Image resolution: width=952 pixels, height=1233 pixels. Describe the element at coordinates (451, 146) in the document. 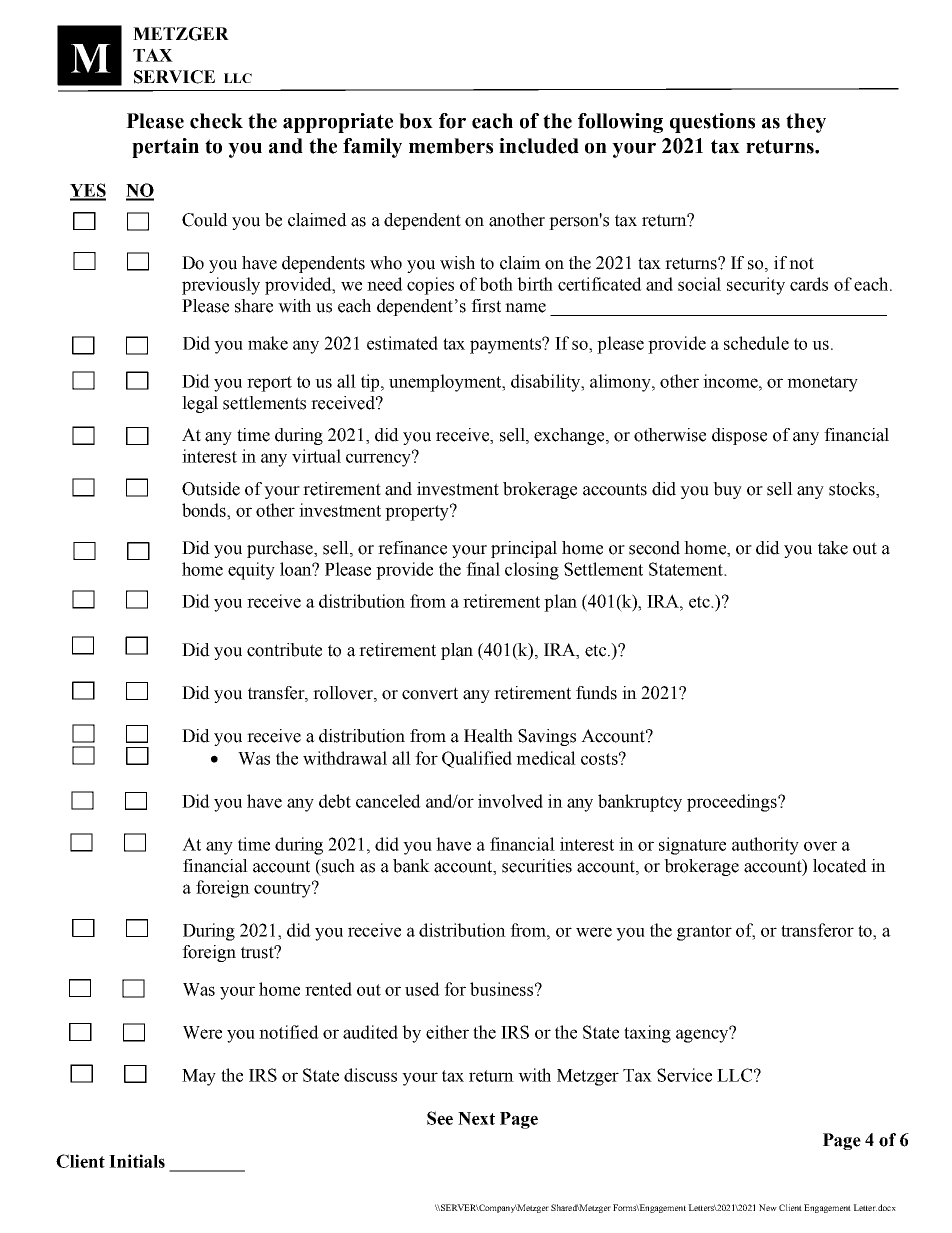

I see `members` at that location.
